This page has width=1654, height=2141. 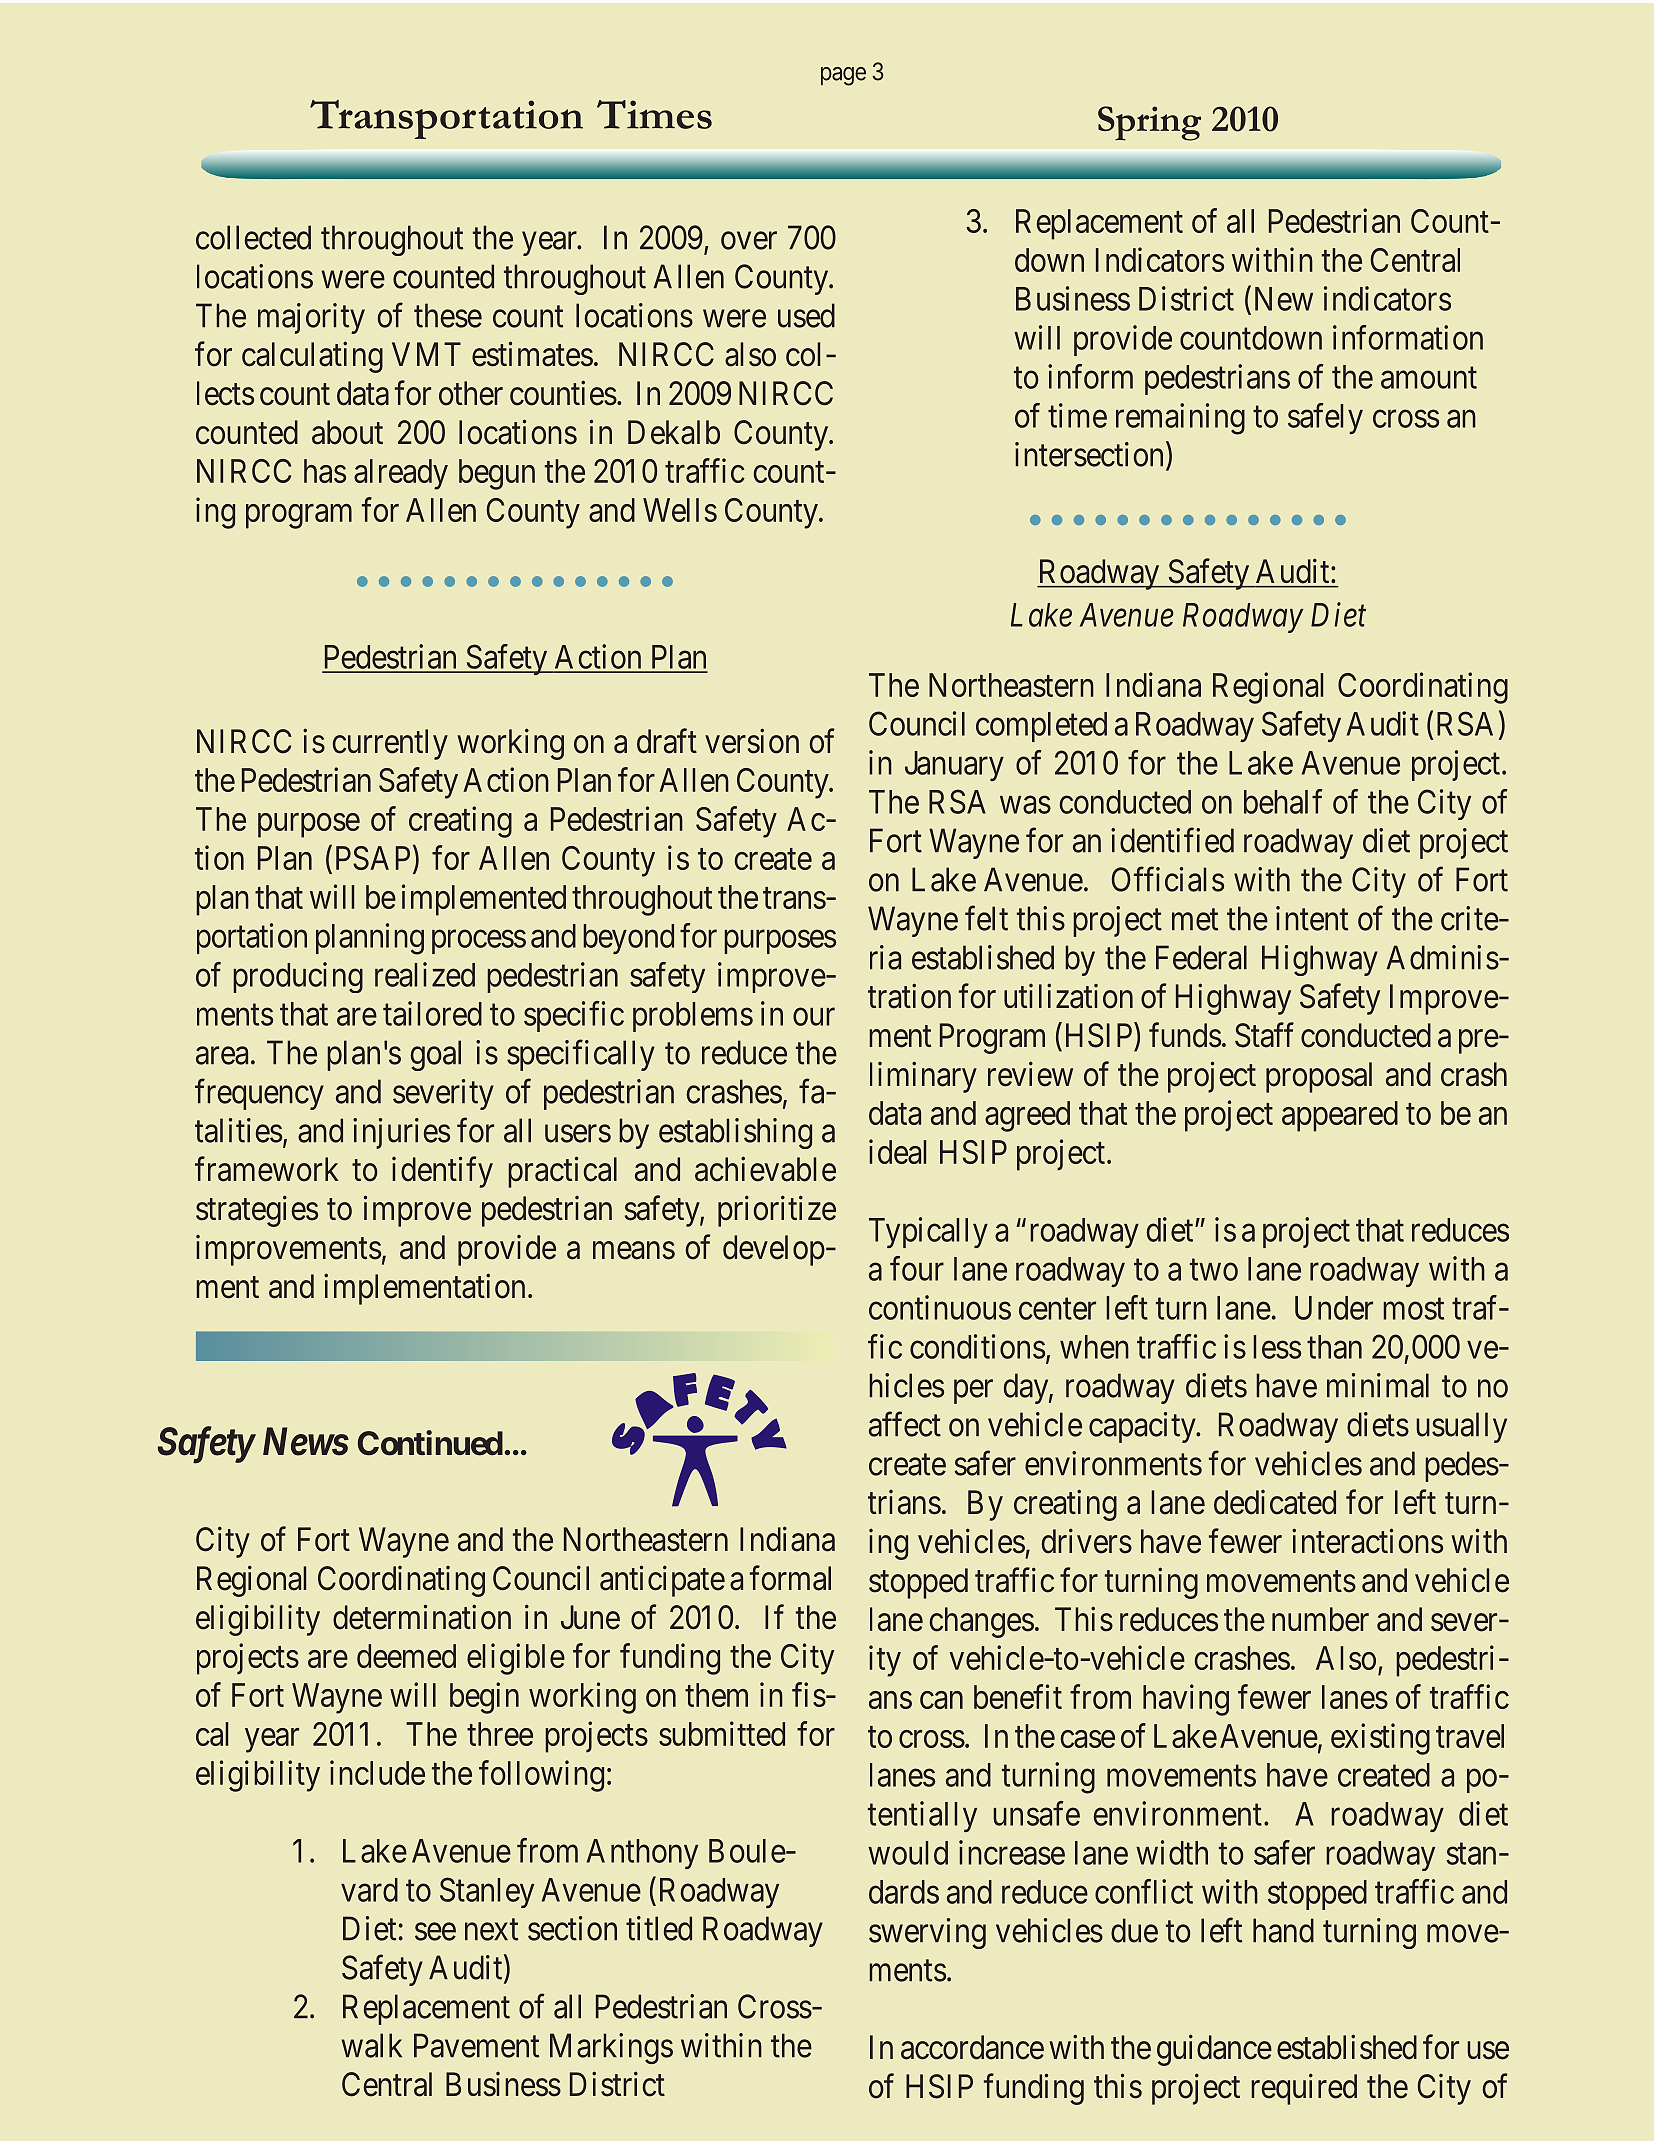 I want to click on goal, so click(x=435, y=1055).
